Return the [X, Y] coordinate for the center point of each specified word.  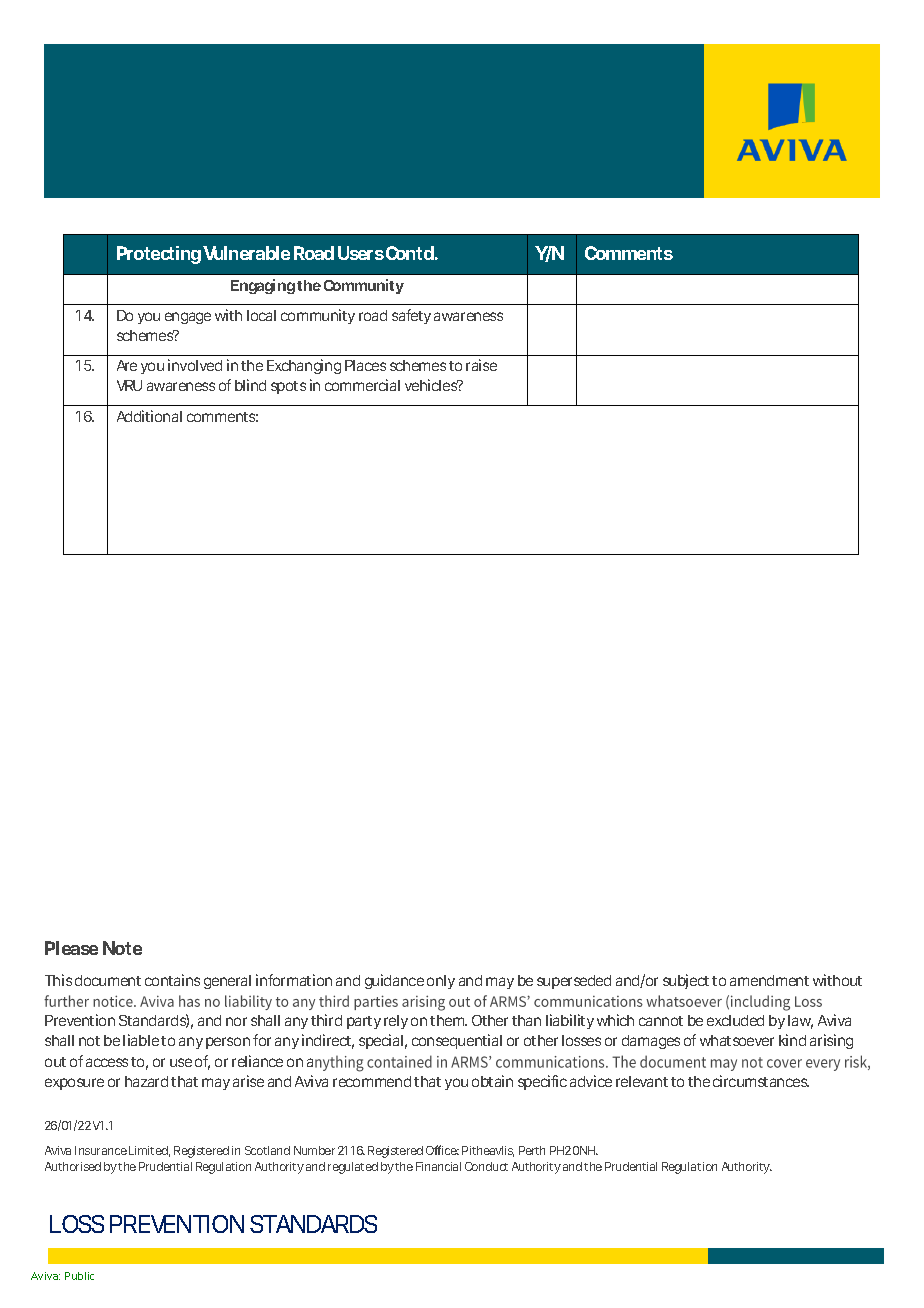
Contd [410, 253]
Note [122, 948]
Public [79, 1276]
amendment [769, 980]
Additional [149, 416]
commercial [362, 385]
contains [172, 980]
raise [481, 365]
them [448, 1020]
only [441, 982]
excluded [735, 1020]
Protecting [159, 255]
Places [365, 365]
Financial [438, 1166]
